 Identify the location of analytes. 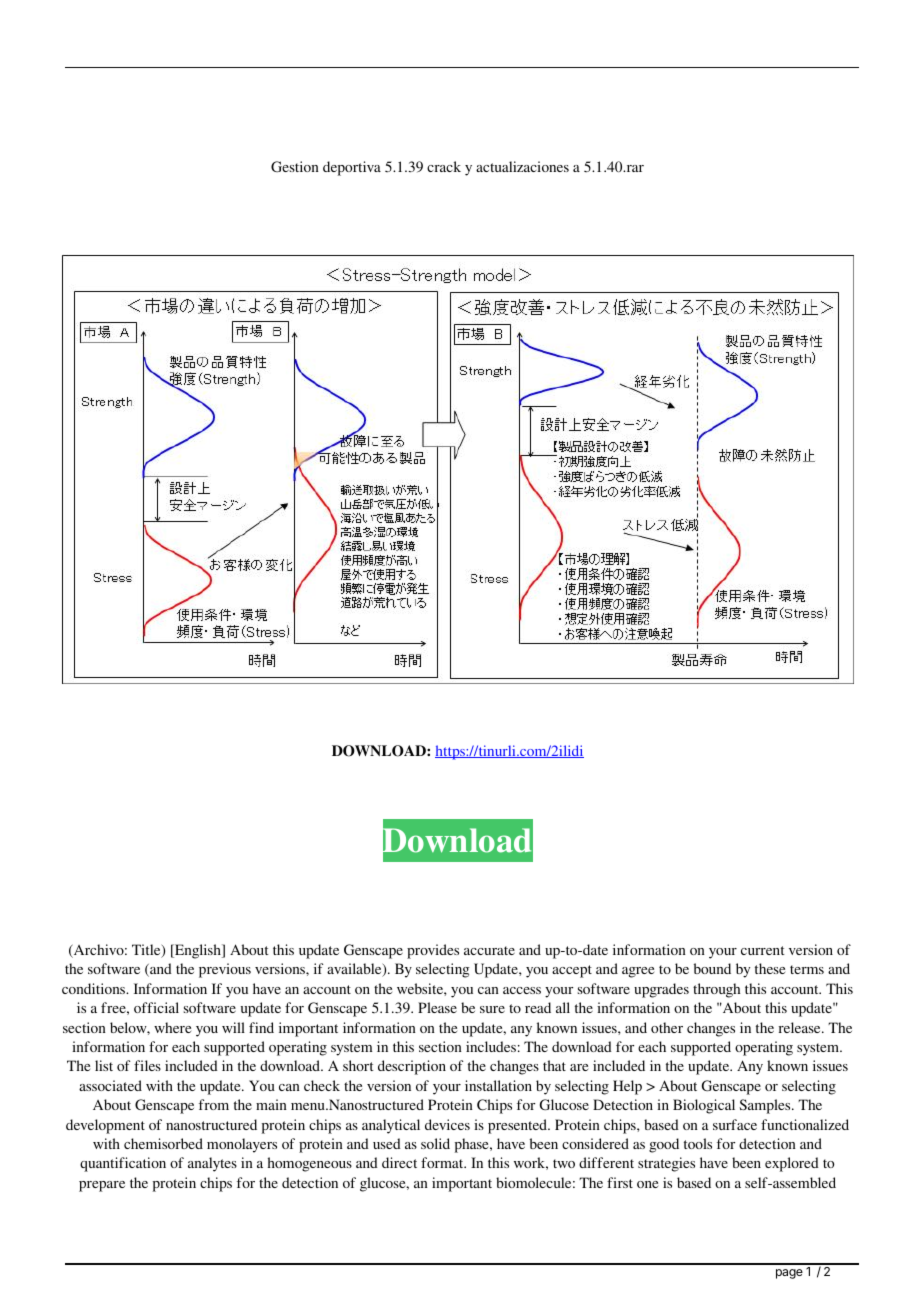
(212, 1164).
